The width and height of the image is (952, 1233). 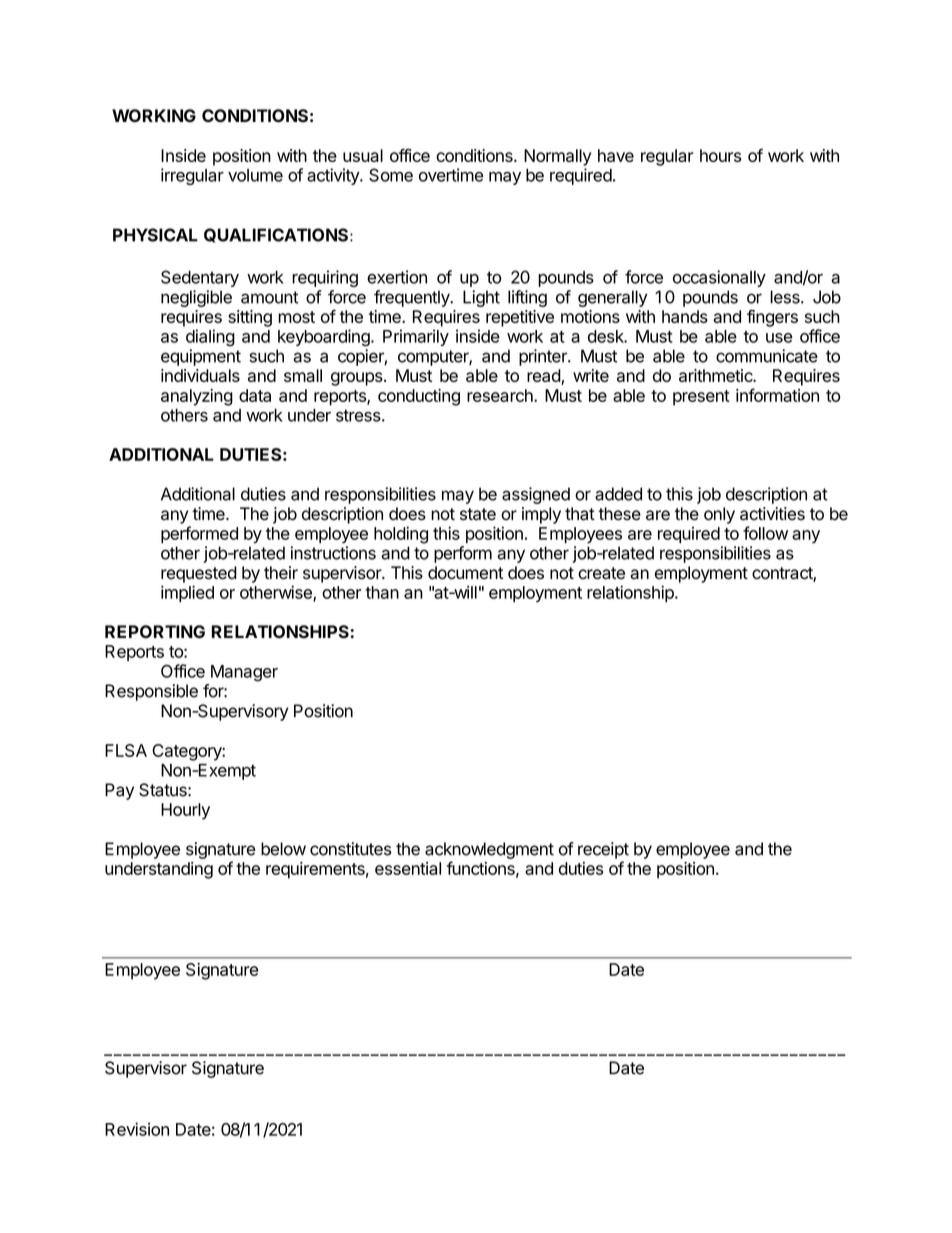 I want to click on hours, so click(x=721, y=155).
